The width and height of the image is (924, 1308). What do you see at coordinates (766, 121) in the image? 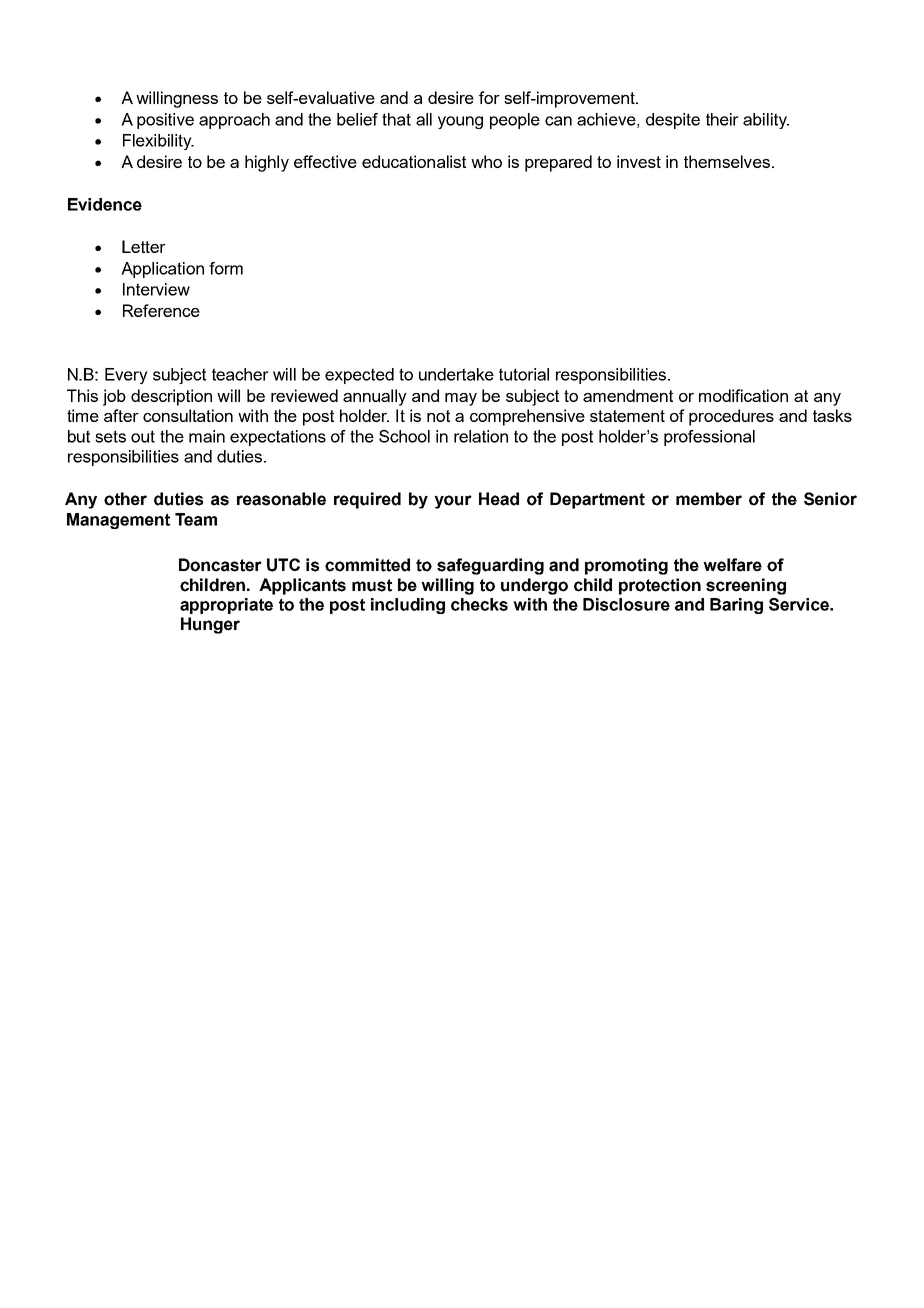
I see `ability` at bounding box center [766, 121].
